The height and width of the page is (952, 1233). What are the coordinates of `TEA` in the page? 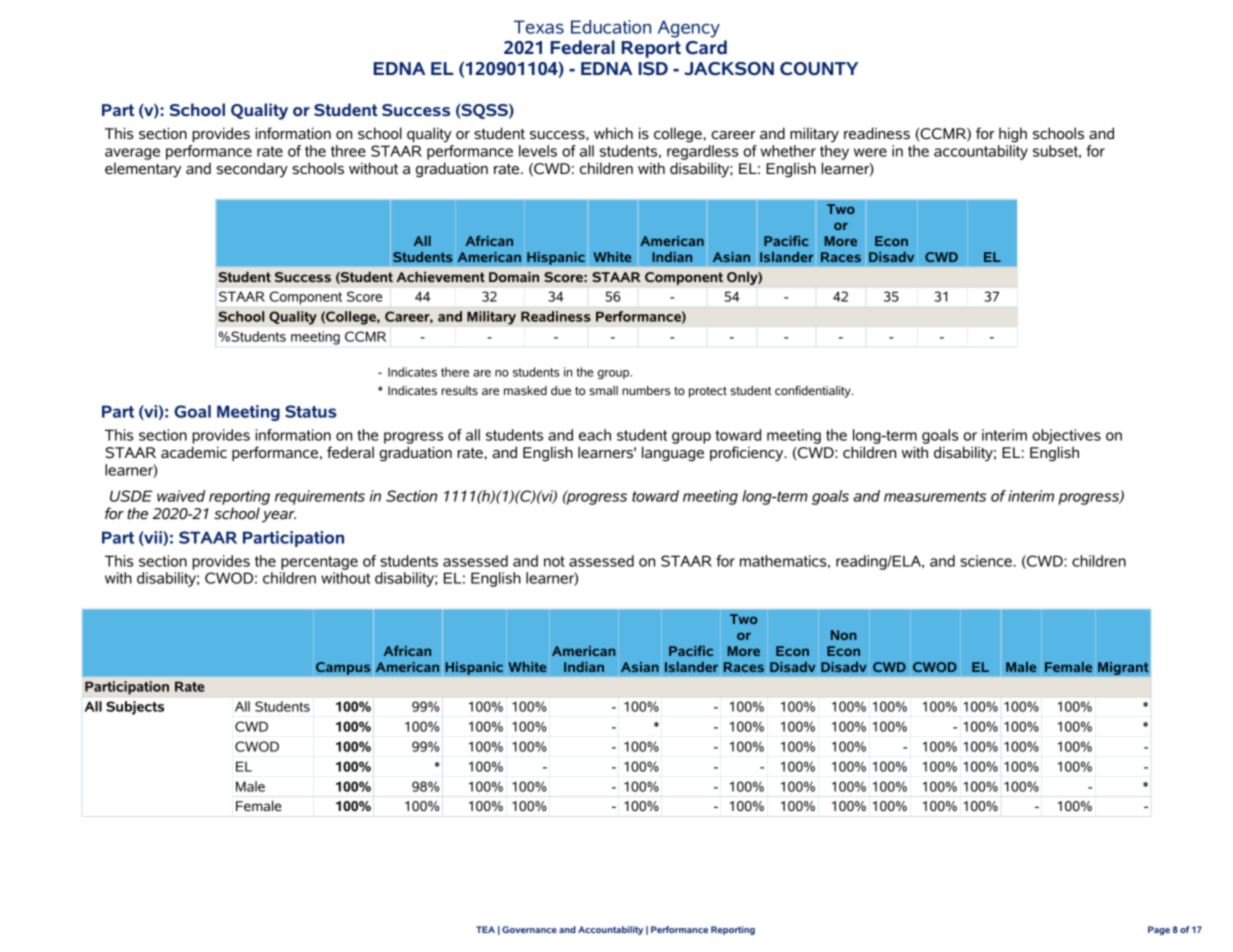 It's located at (485, 929).
